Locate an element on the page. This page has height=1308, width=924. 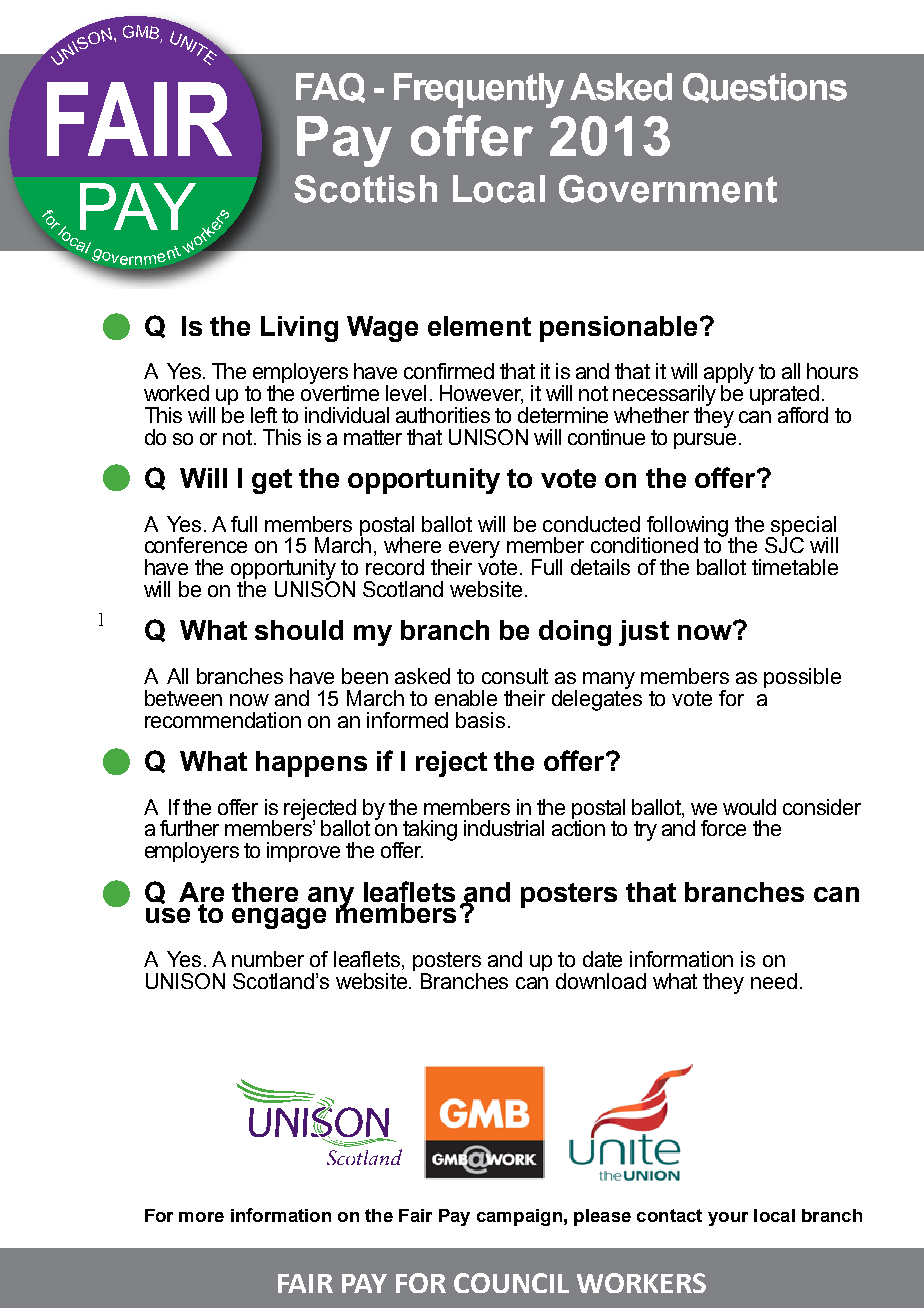
Questions is located at coordinates (765, 88).
